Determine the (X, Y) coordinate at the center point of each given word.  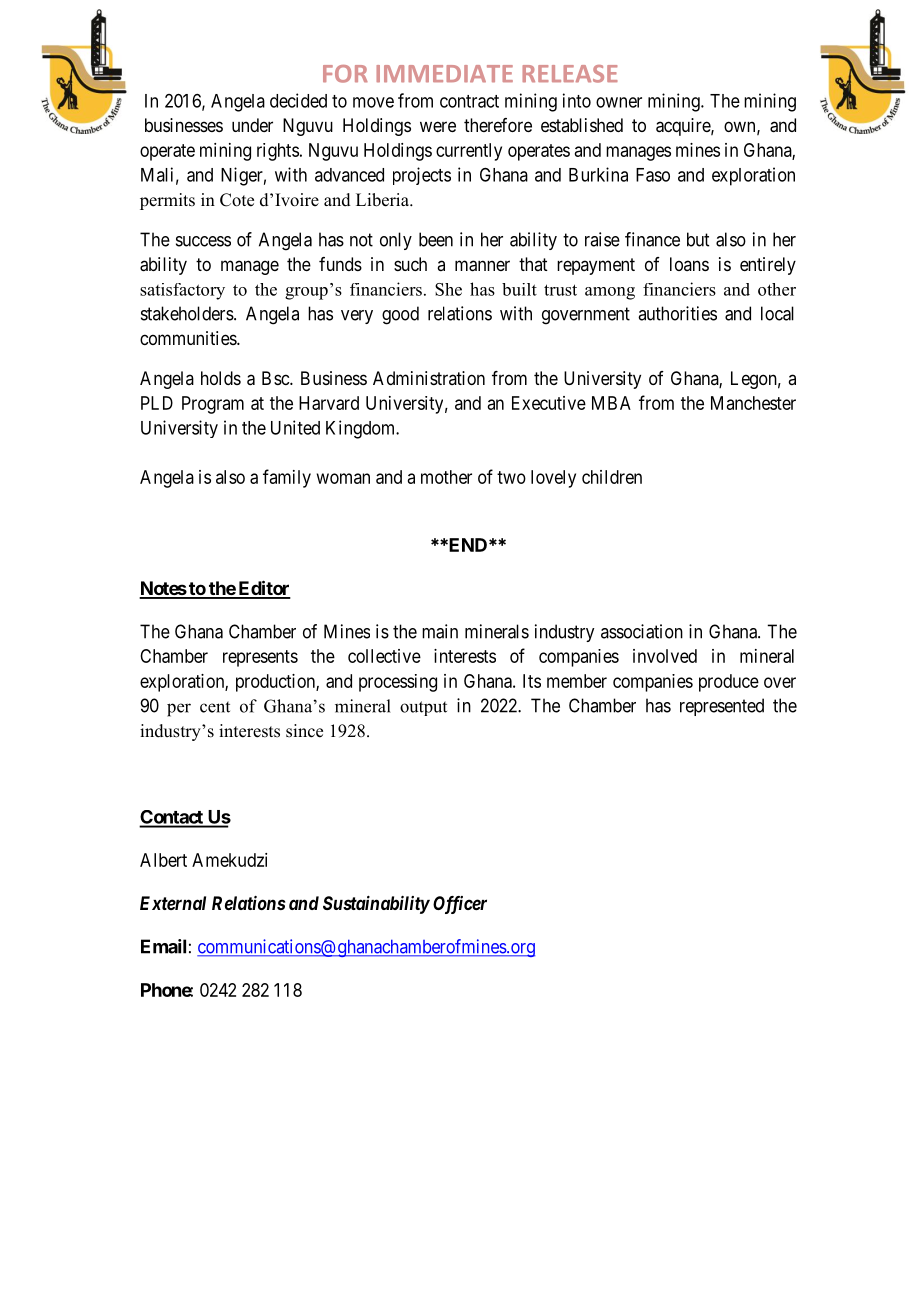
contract (469, 101)
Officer (460, 905)
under (252, 125)
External (173, 903)
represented (722, 707)
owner (619, 102)
